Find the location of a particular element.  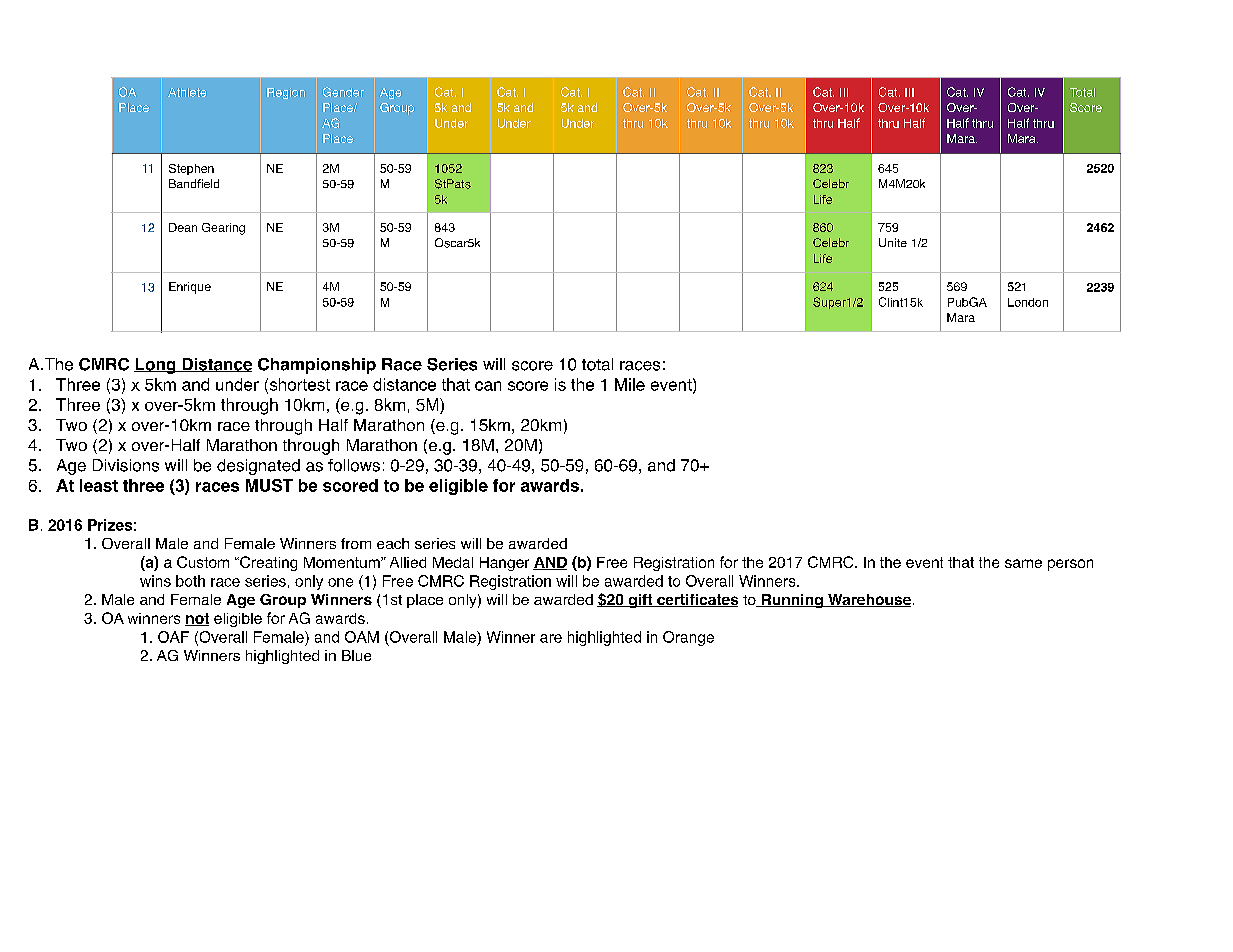

Gender is located at coordinates (343, 92).
